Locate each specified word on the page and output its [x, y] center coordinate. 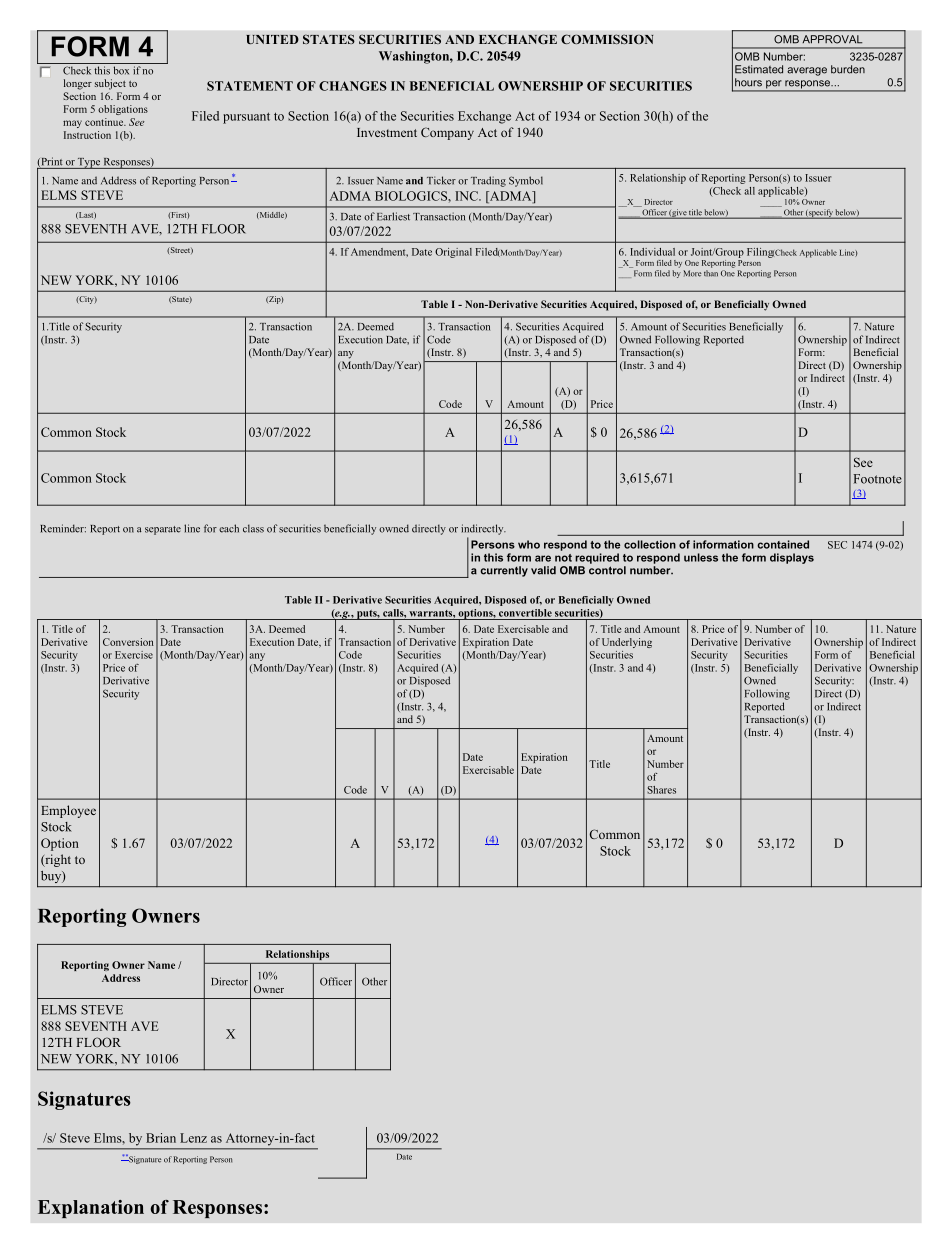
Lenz [193, 1138]
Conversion [128, 642]
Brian [161, 1138]
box [121, 70]
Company [447, 133]
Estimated [759, 69]
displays [792, 558]
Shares [661, 790]
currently [504, 571]
